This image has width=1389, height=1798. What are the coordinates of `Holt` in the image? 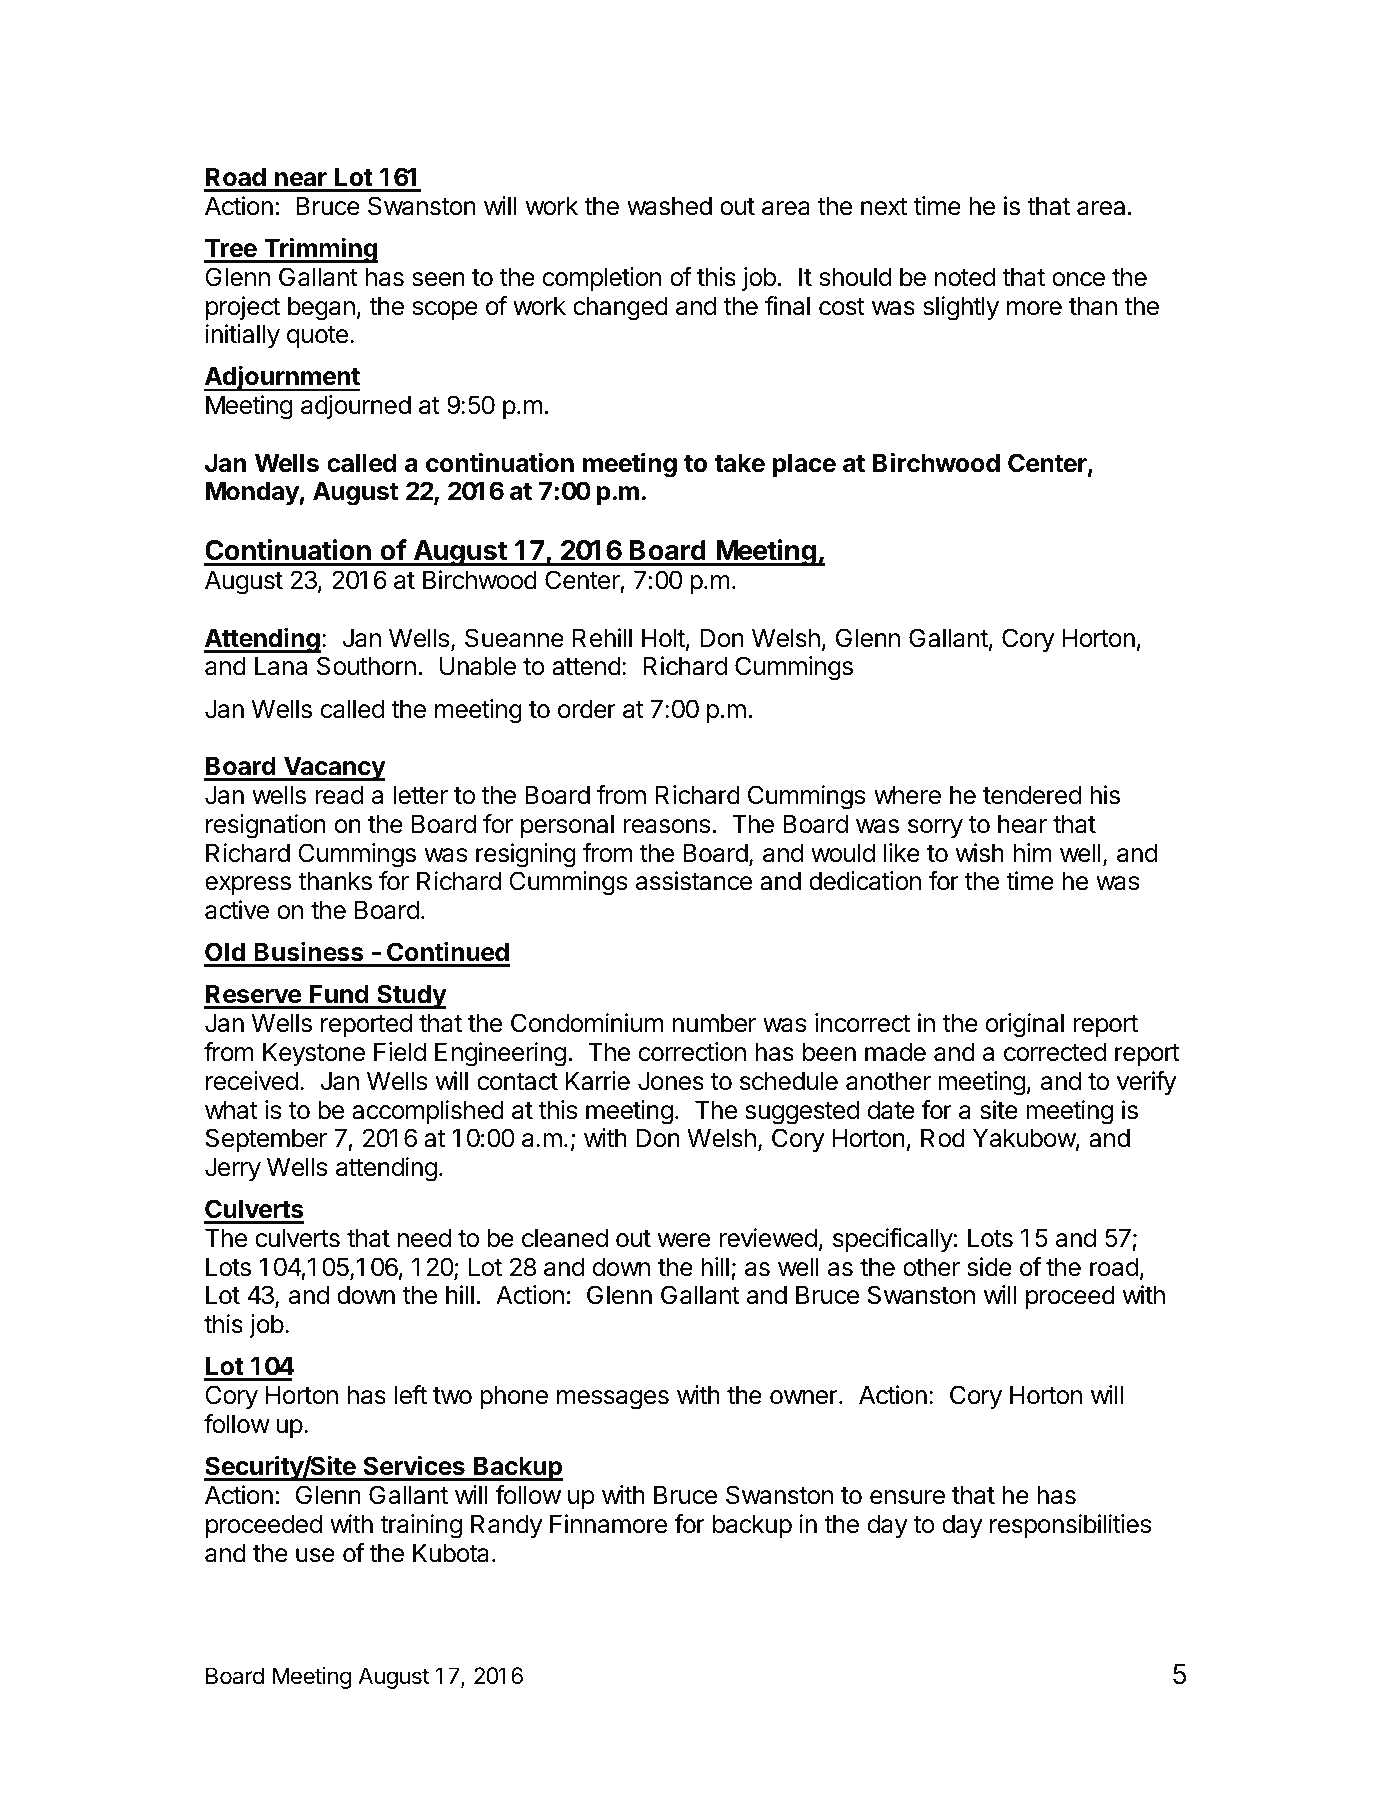 It's located at (663, 638).
